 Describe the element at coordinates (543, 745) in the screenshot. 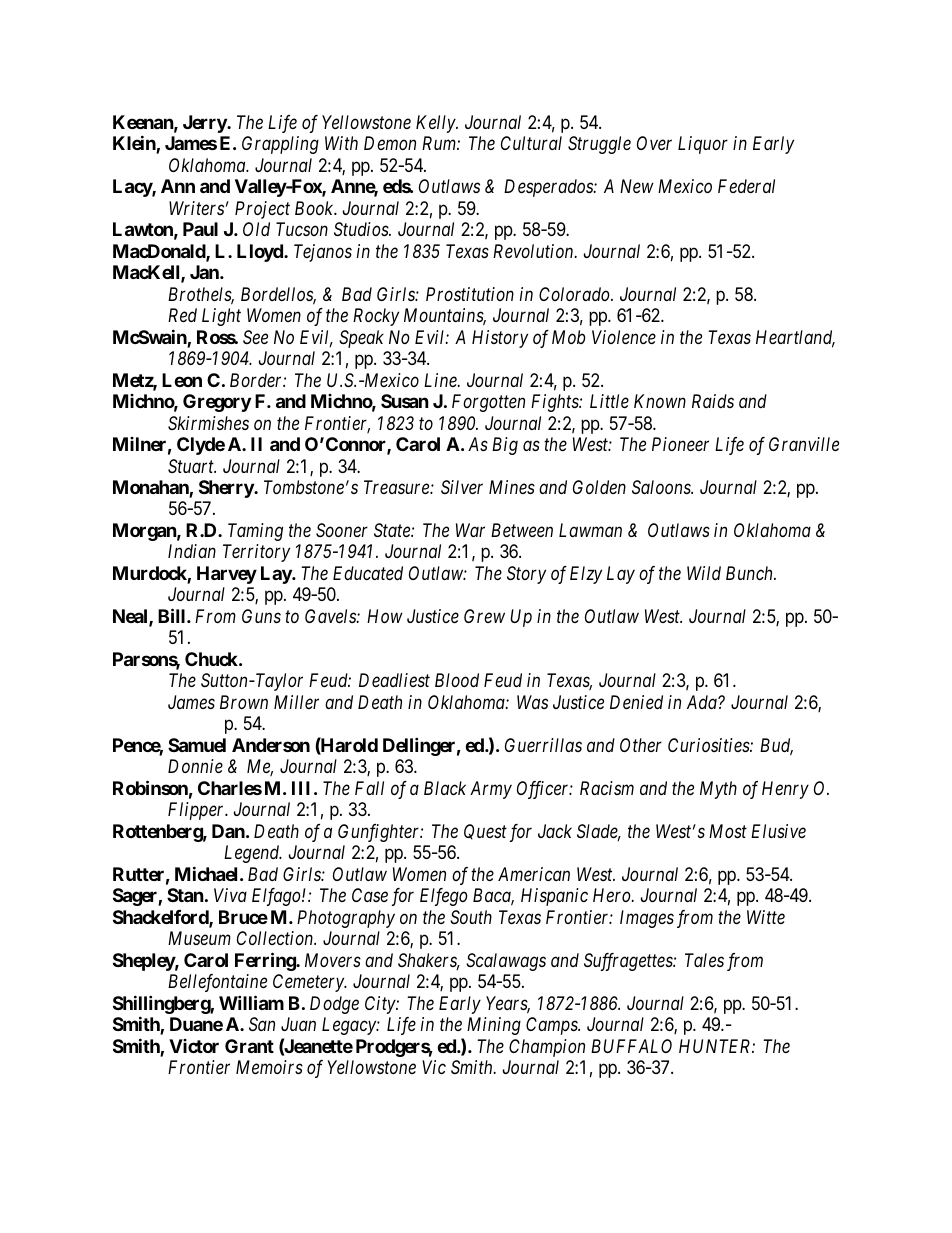

I see `Guerrillas` at that location.
